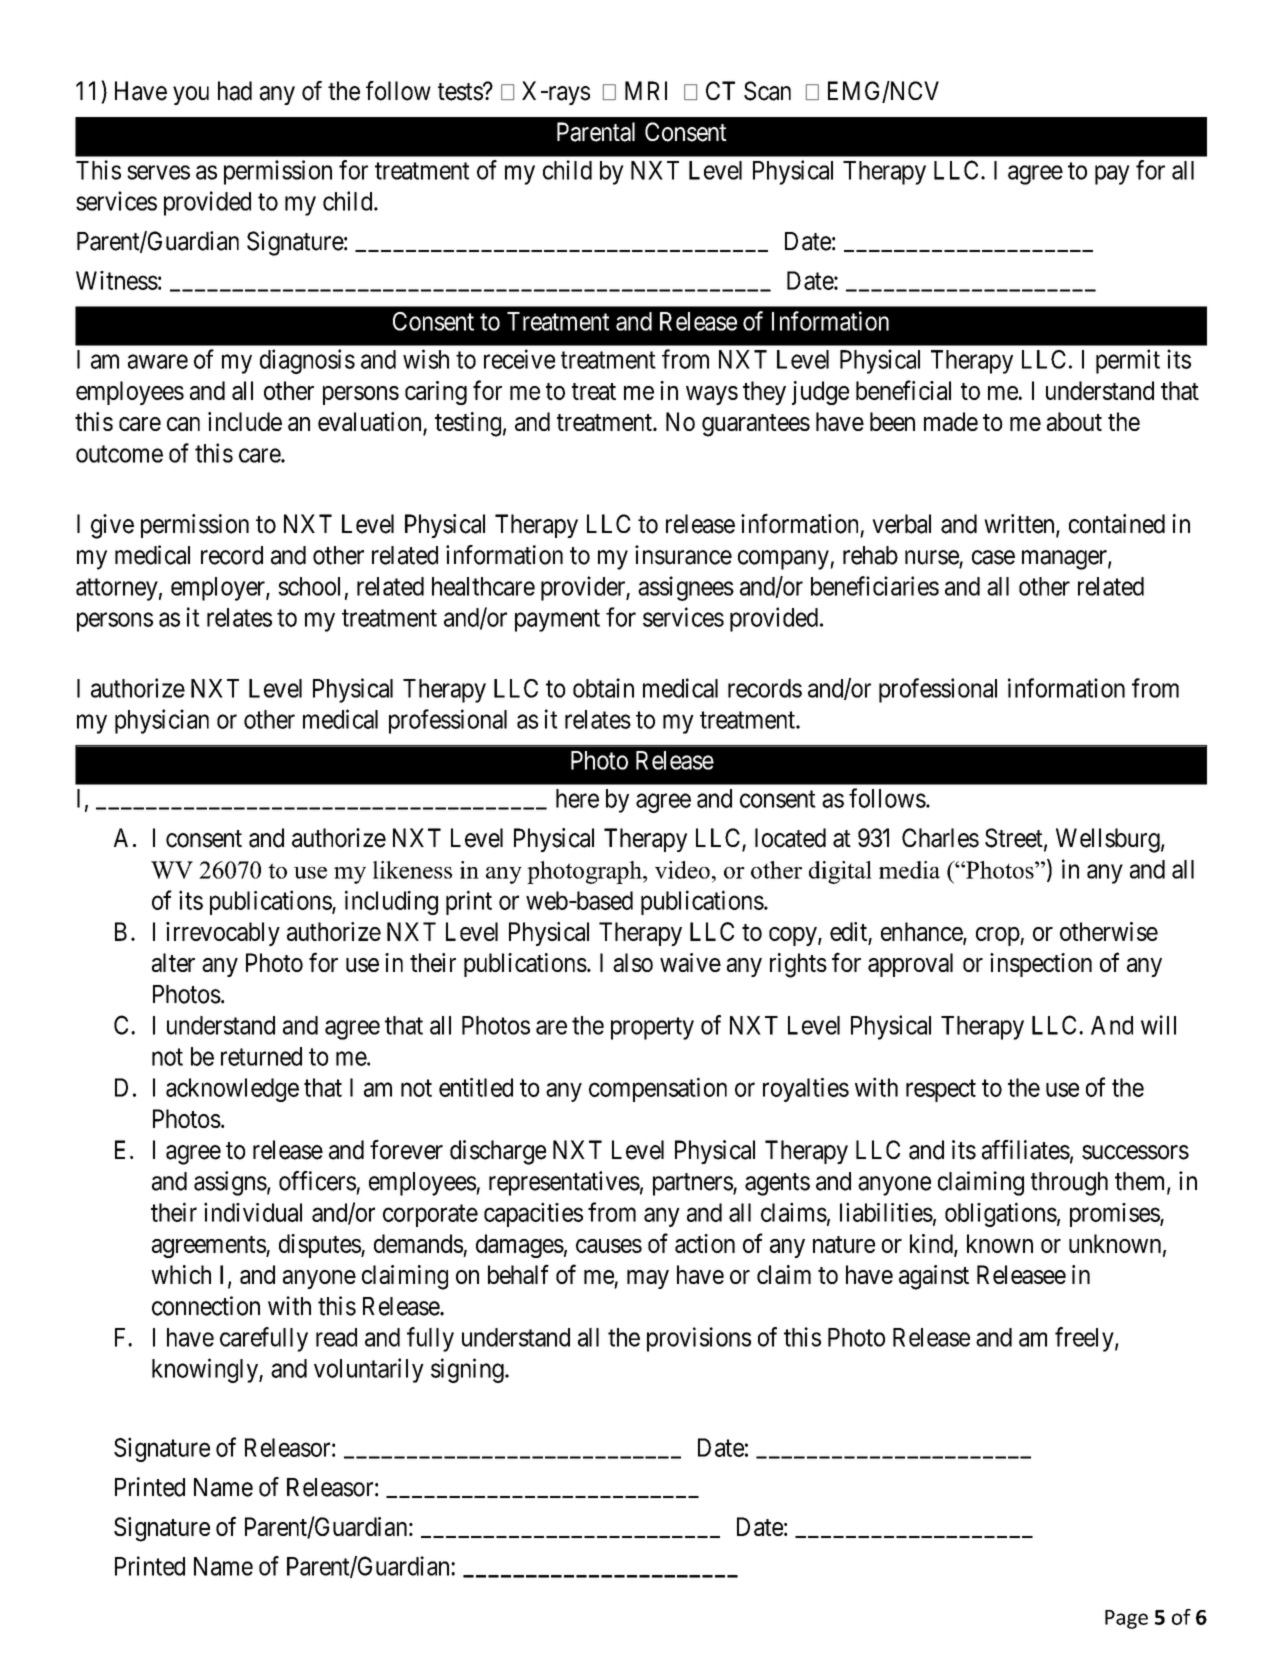 This image has width=1282, height=1659. What do you see at coordinates (1041, 965) in the image?
I see `inspection` at bounding box center [1041, 965].
